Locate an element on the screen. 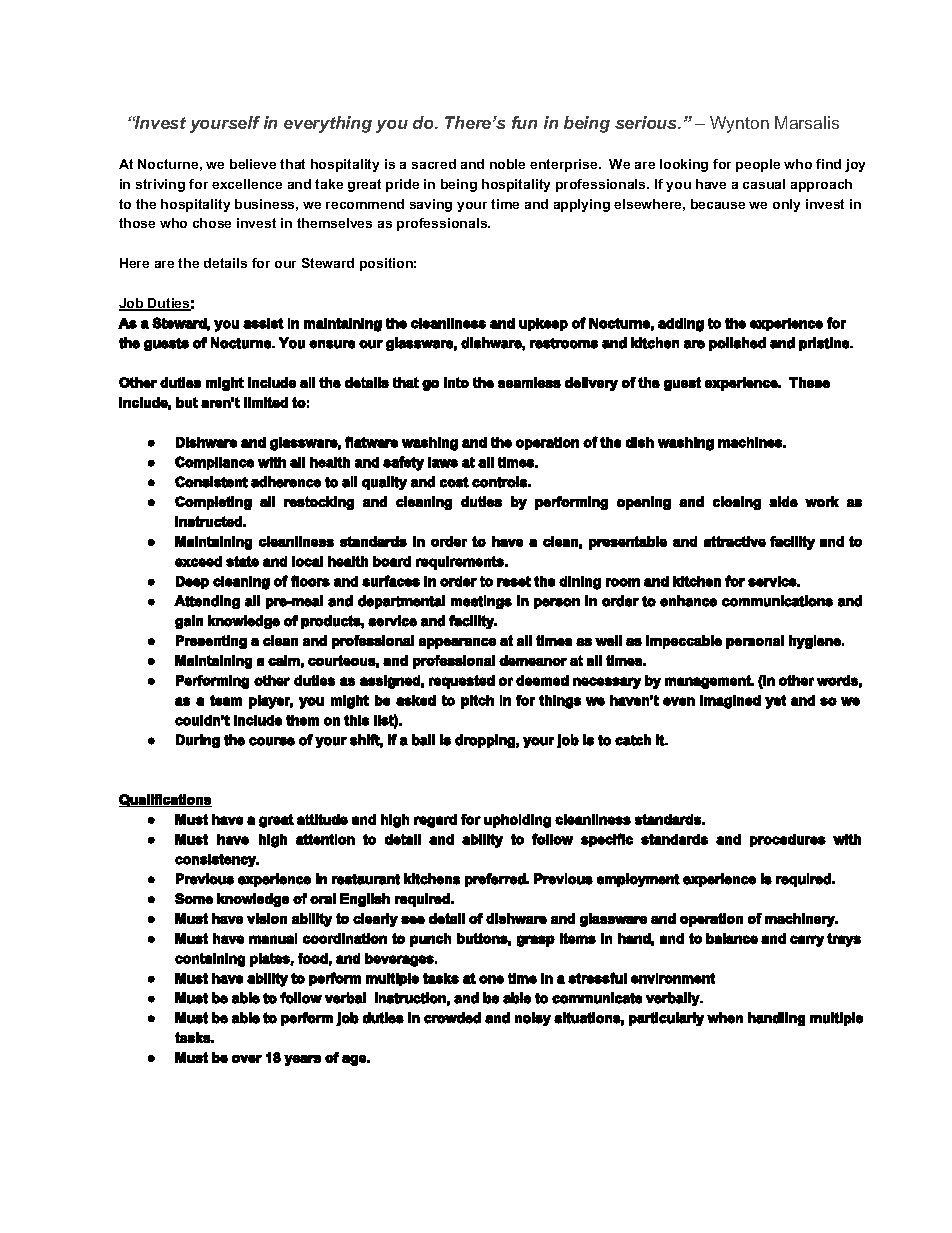 The image size is (952, 1233). believe is located at coordinates (253, 164).
